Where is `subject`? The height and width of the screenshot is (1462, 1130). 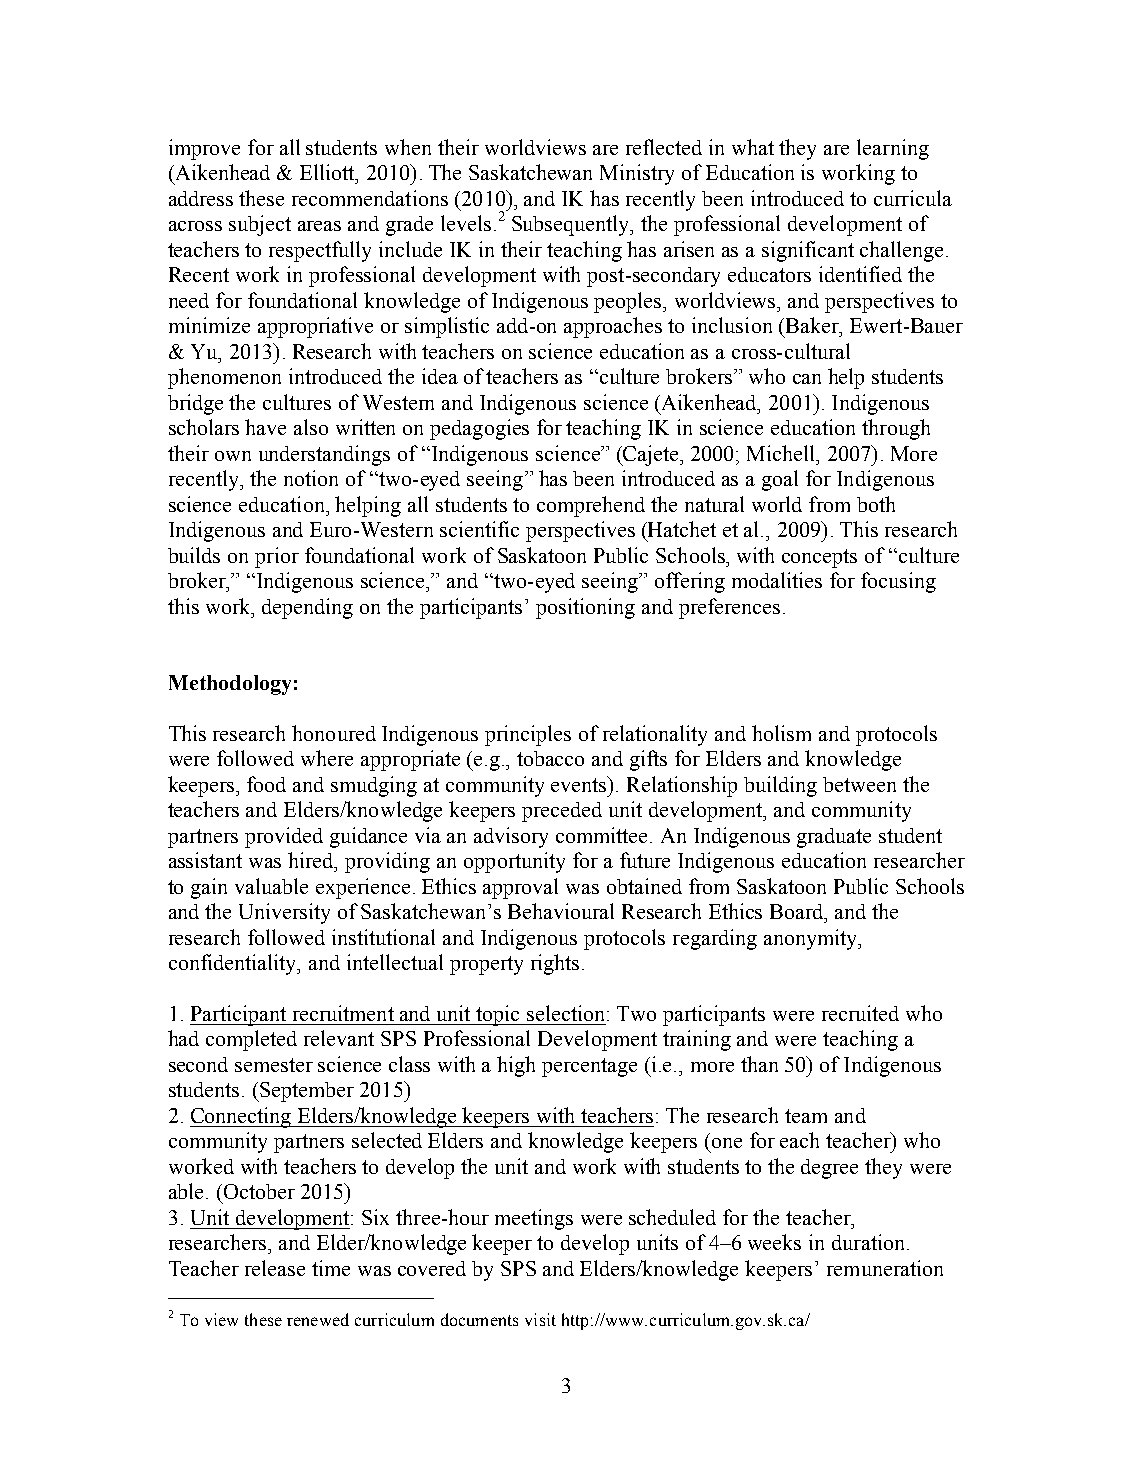 subject is located at coordinates (260, 225).
